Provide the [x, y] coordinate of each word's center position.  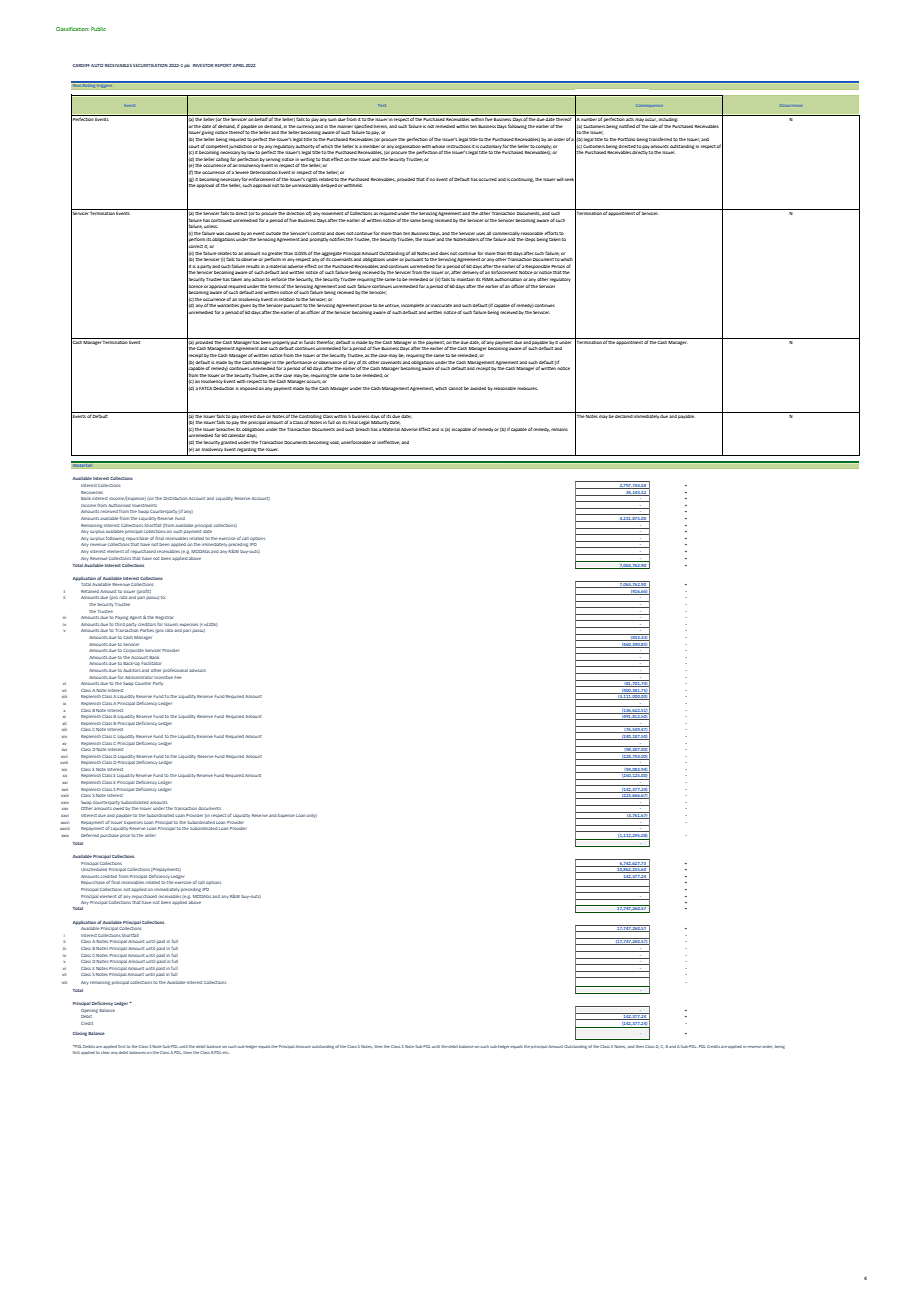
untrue [392, 305]
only [312, 815]
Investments [146, 505]
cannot [456, 388]
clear [105, 1052]
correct [195, 247]
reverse [754, 1047]
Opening [90, 1010]
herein [381, 126]
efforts [551, 233]
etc [225, 1052]
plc [187, 66]
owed [118, 808]
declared [624, 415]
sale [654, 126]
